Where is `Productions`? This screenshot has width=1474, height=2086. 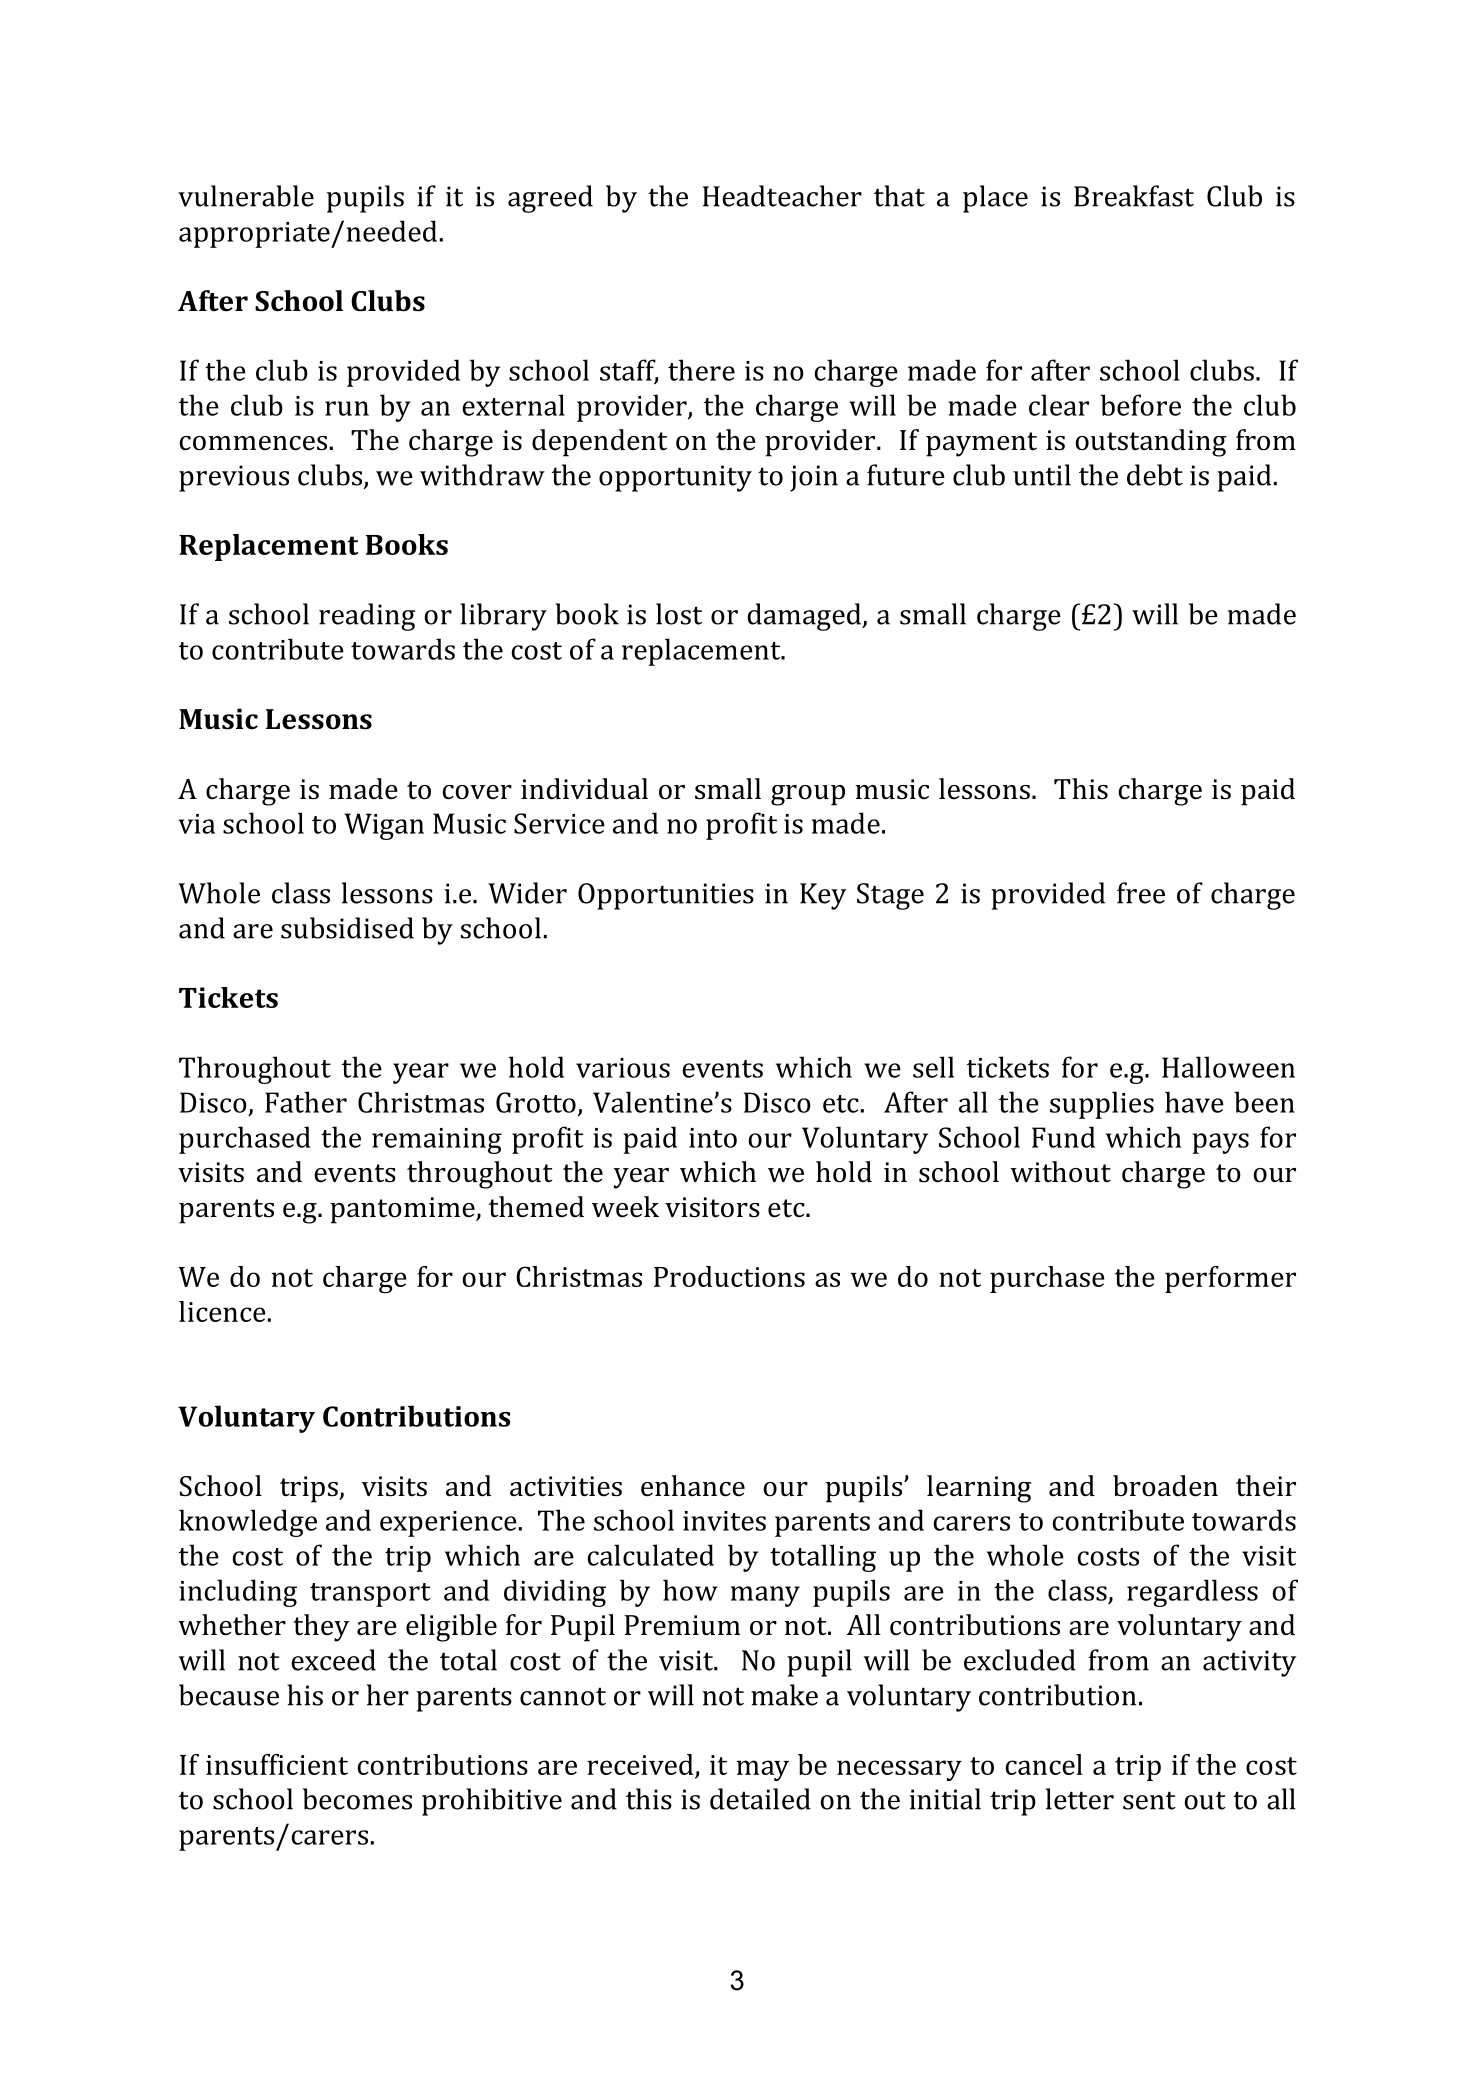 Productions is located at coordinates (729, 1276).
